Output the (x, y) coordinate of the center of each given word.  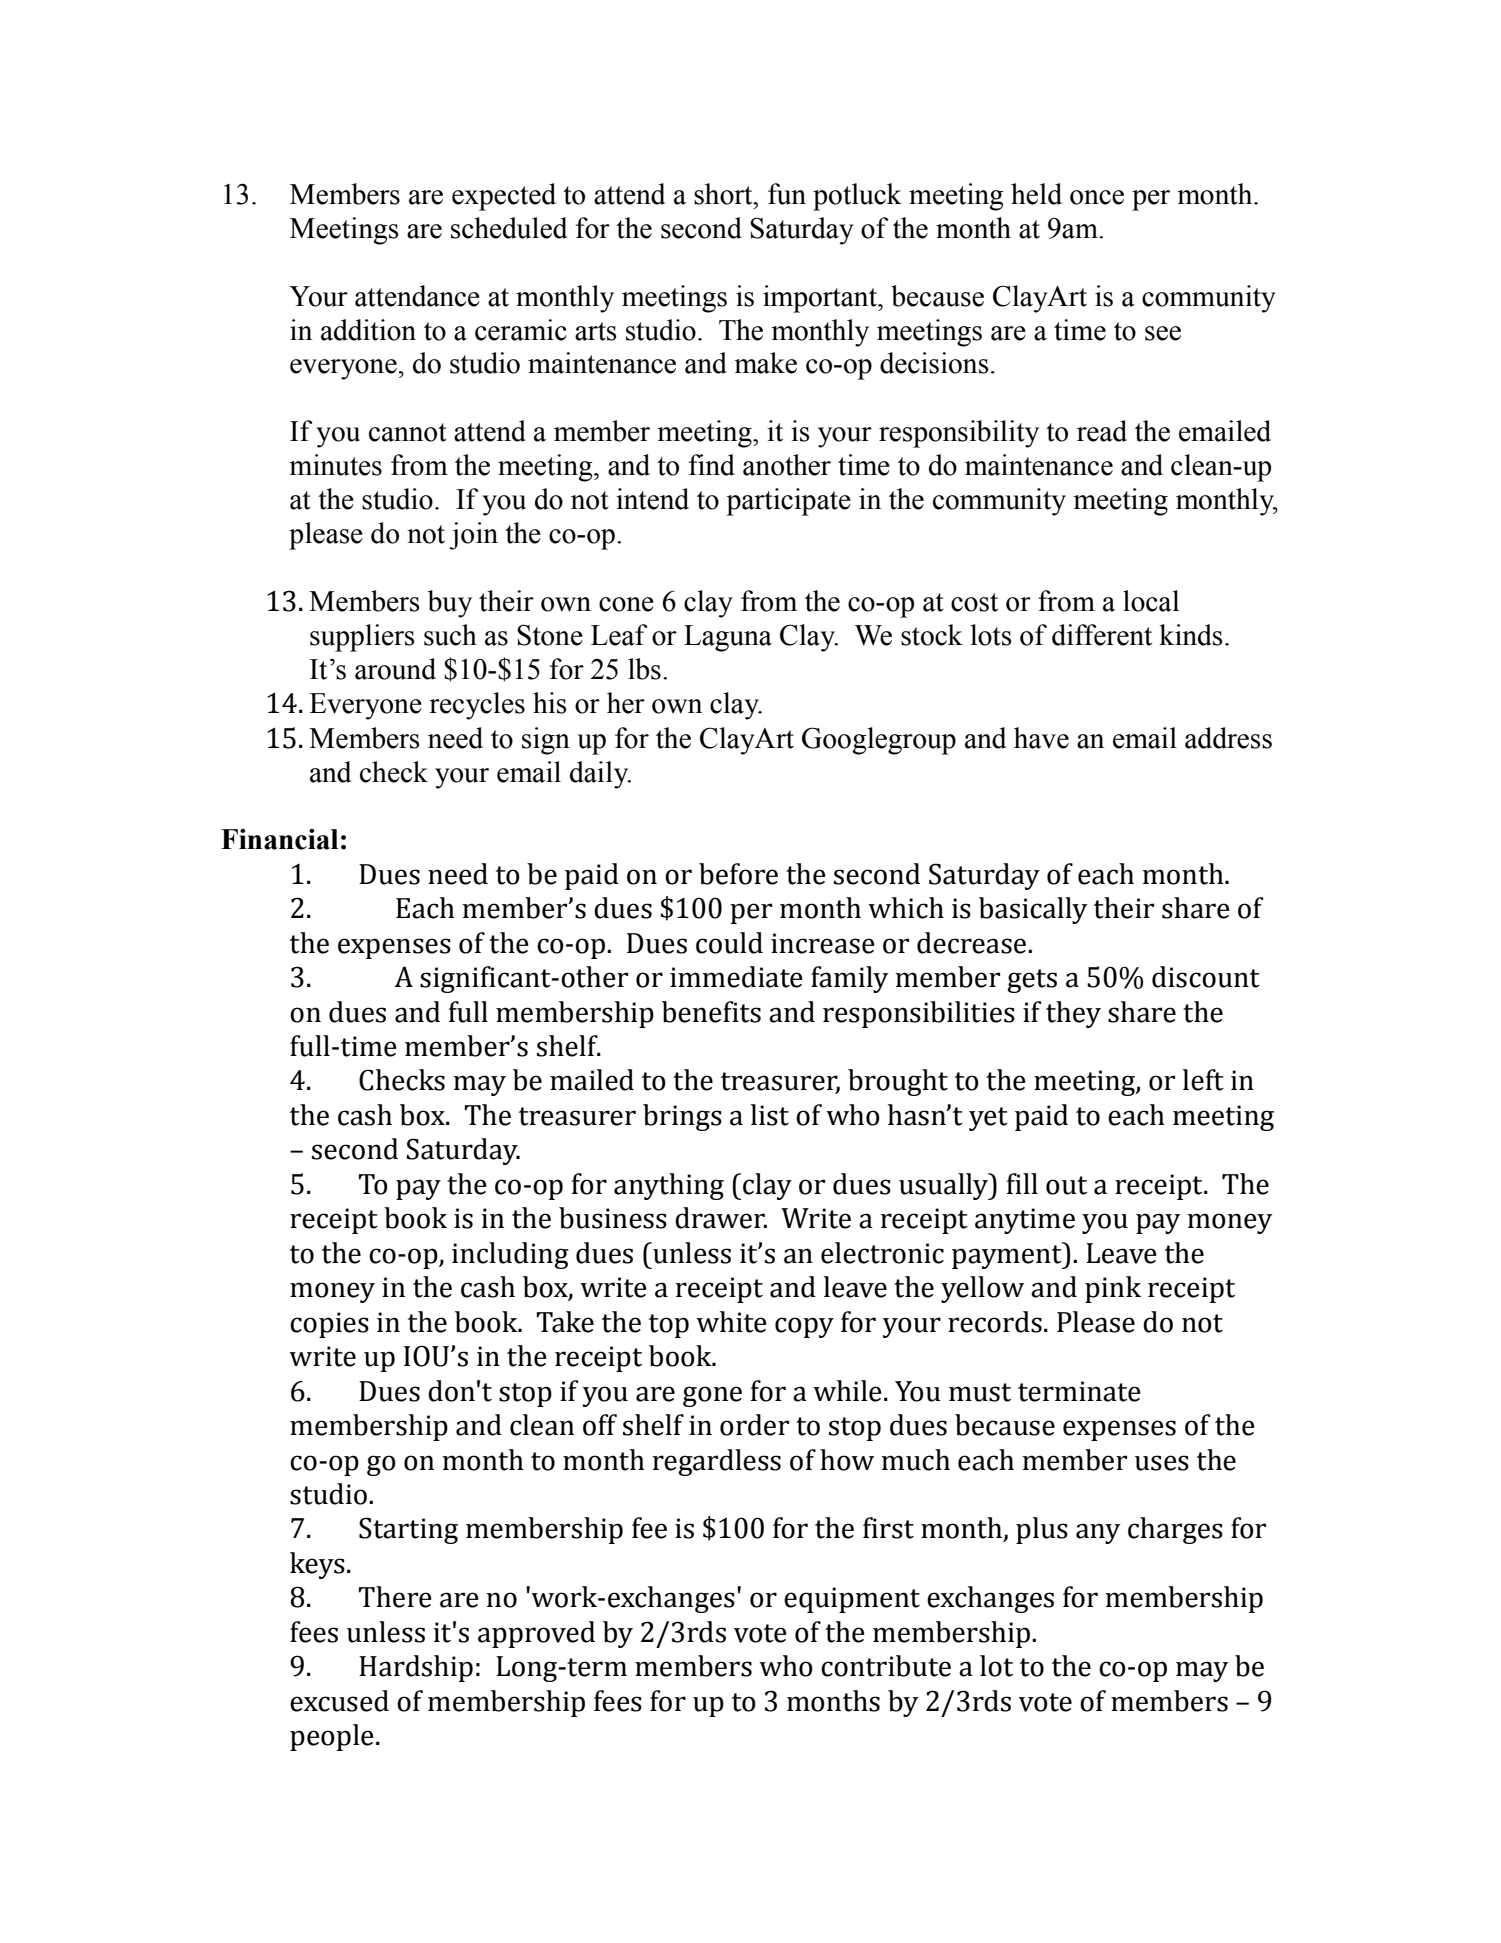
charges (1175, 1530)
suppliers (362, 638)
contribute (886, 1666)
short (724, 194)
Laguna (728, 638)
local (1151, 601)
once (1097, 197)
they (1073, 1014)
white (731, 1322)
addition (368, 330)
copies (329, 1325)
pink (1113, 1289)
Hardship (416, 1668)
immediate (736, 977)
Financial (279, 839)
